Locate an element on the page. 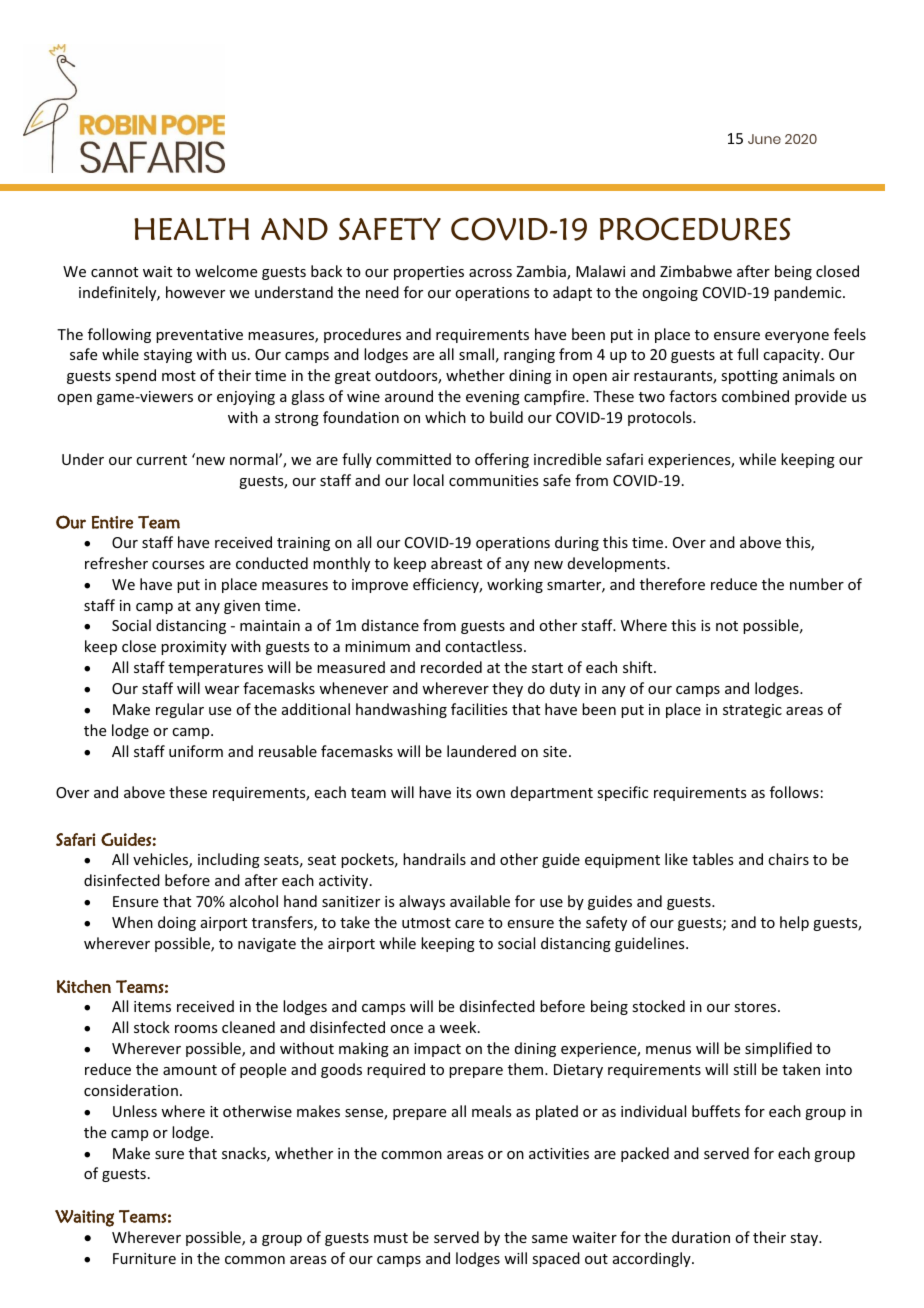 This image has height=1308, width=924. including is located at coordinates (229, 860).
